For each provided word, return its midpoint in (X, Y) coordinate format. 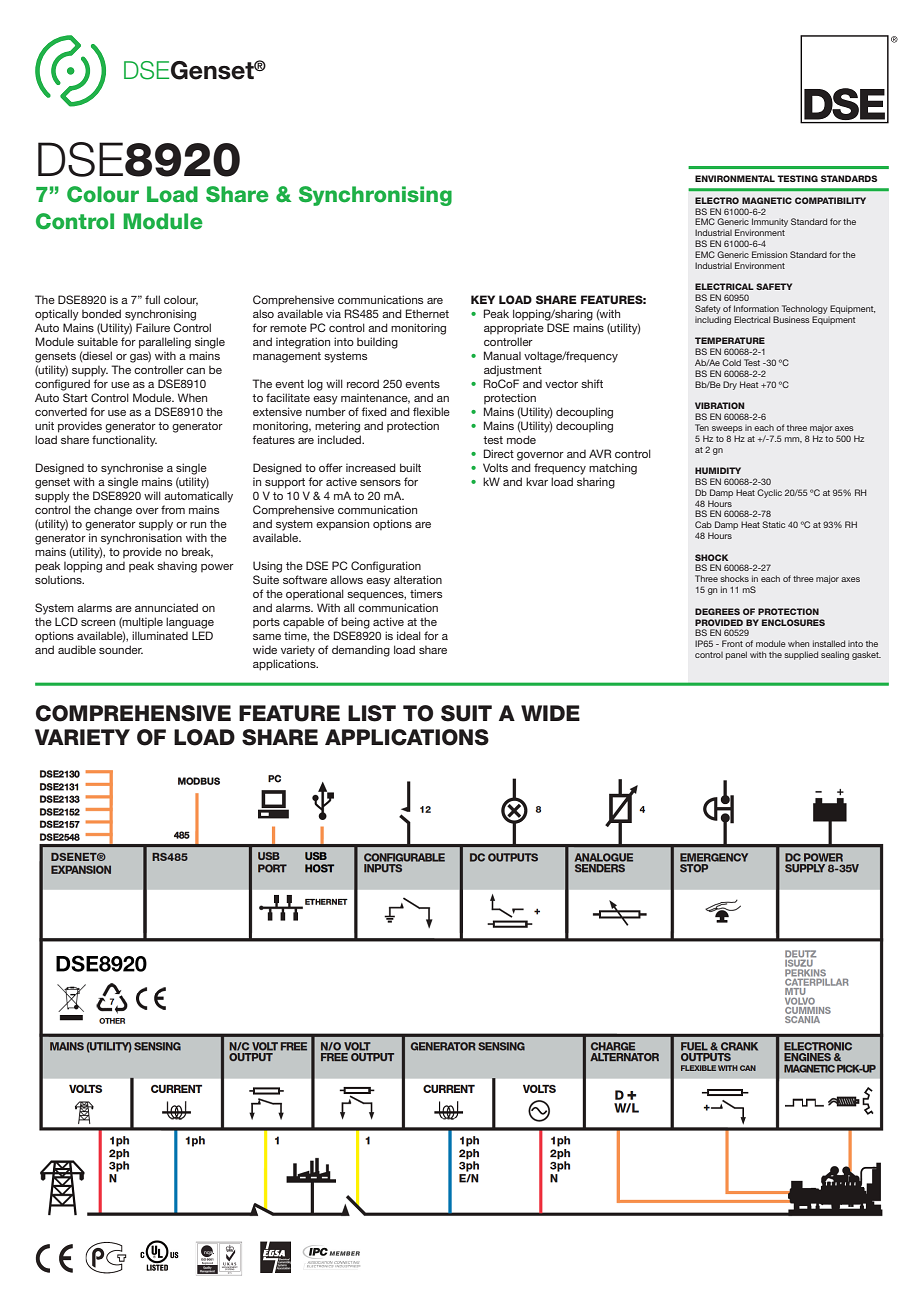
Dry (730, 385)
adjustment (513, 371)
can (195, 371)
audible (77, 649)
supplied (801, 655)
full (152, 299)
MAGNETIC (767, 200)
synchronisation (141, 539)
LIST (372, 713)
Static (773, 524)
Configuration (386, 567)
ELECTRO (717, 200)
